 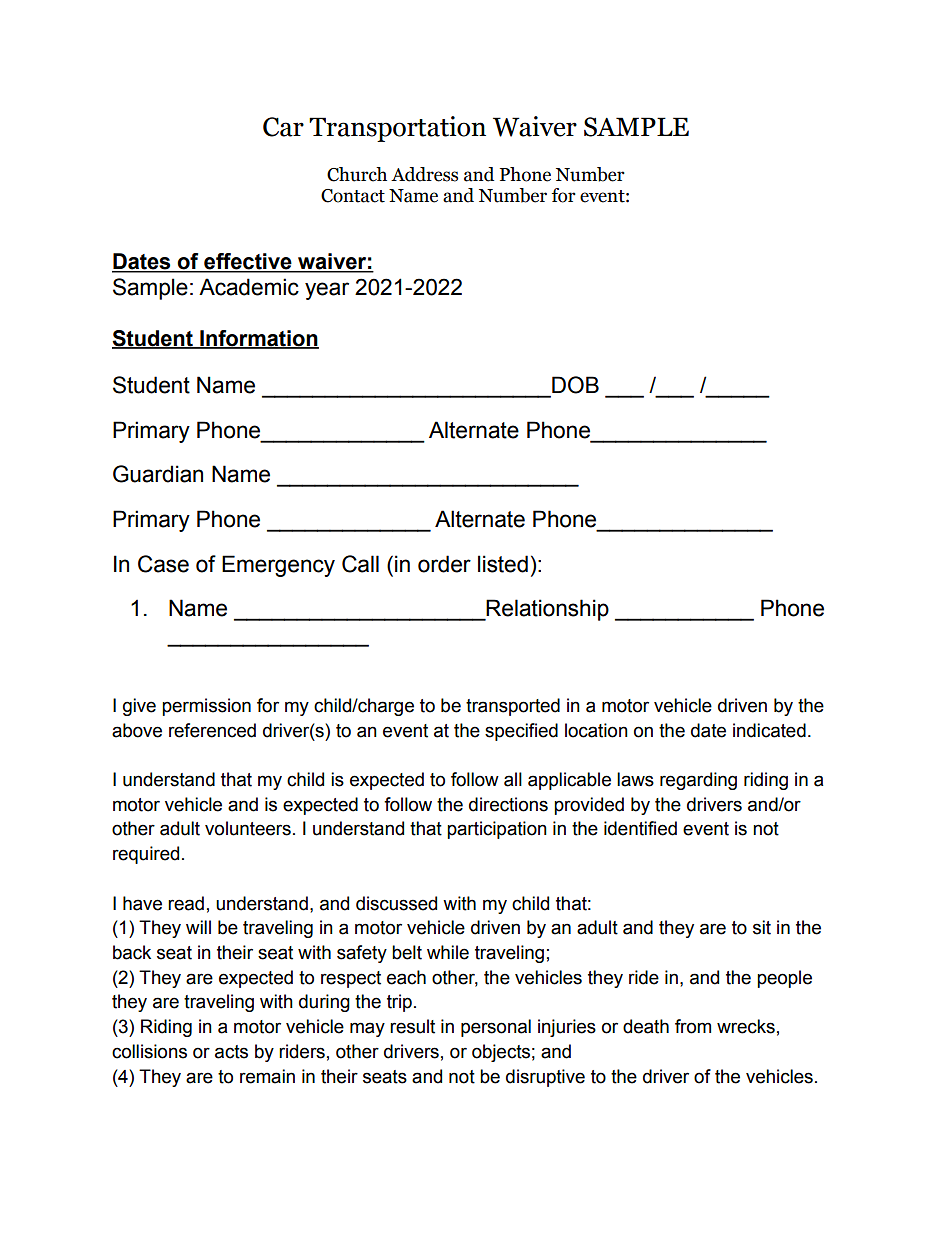 What do you see at coordinates (503, 564) in the screenshot?
I see `listed` at bounding box center [503, 564].
